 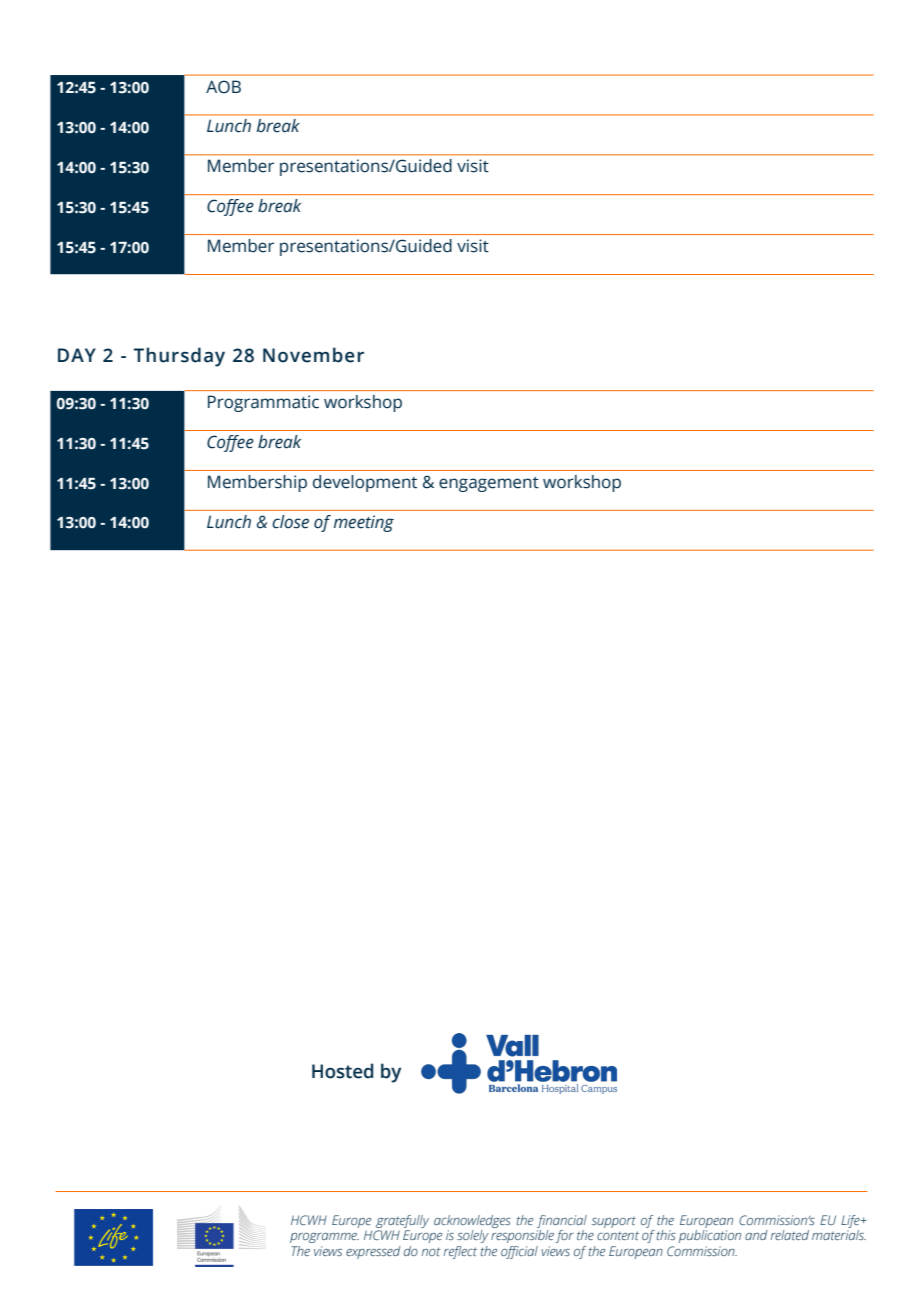 I want to click on meeting, so click(x=364, y=523).
